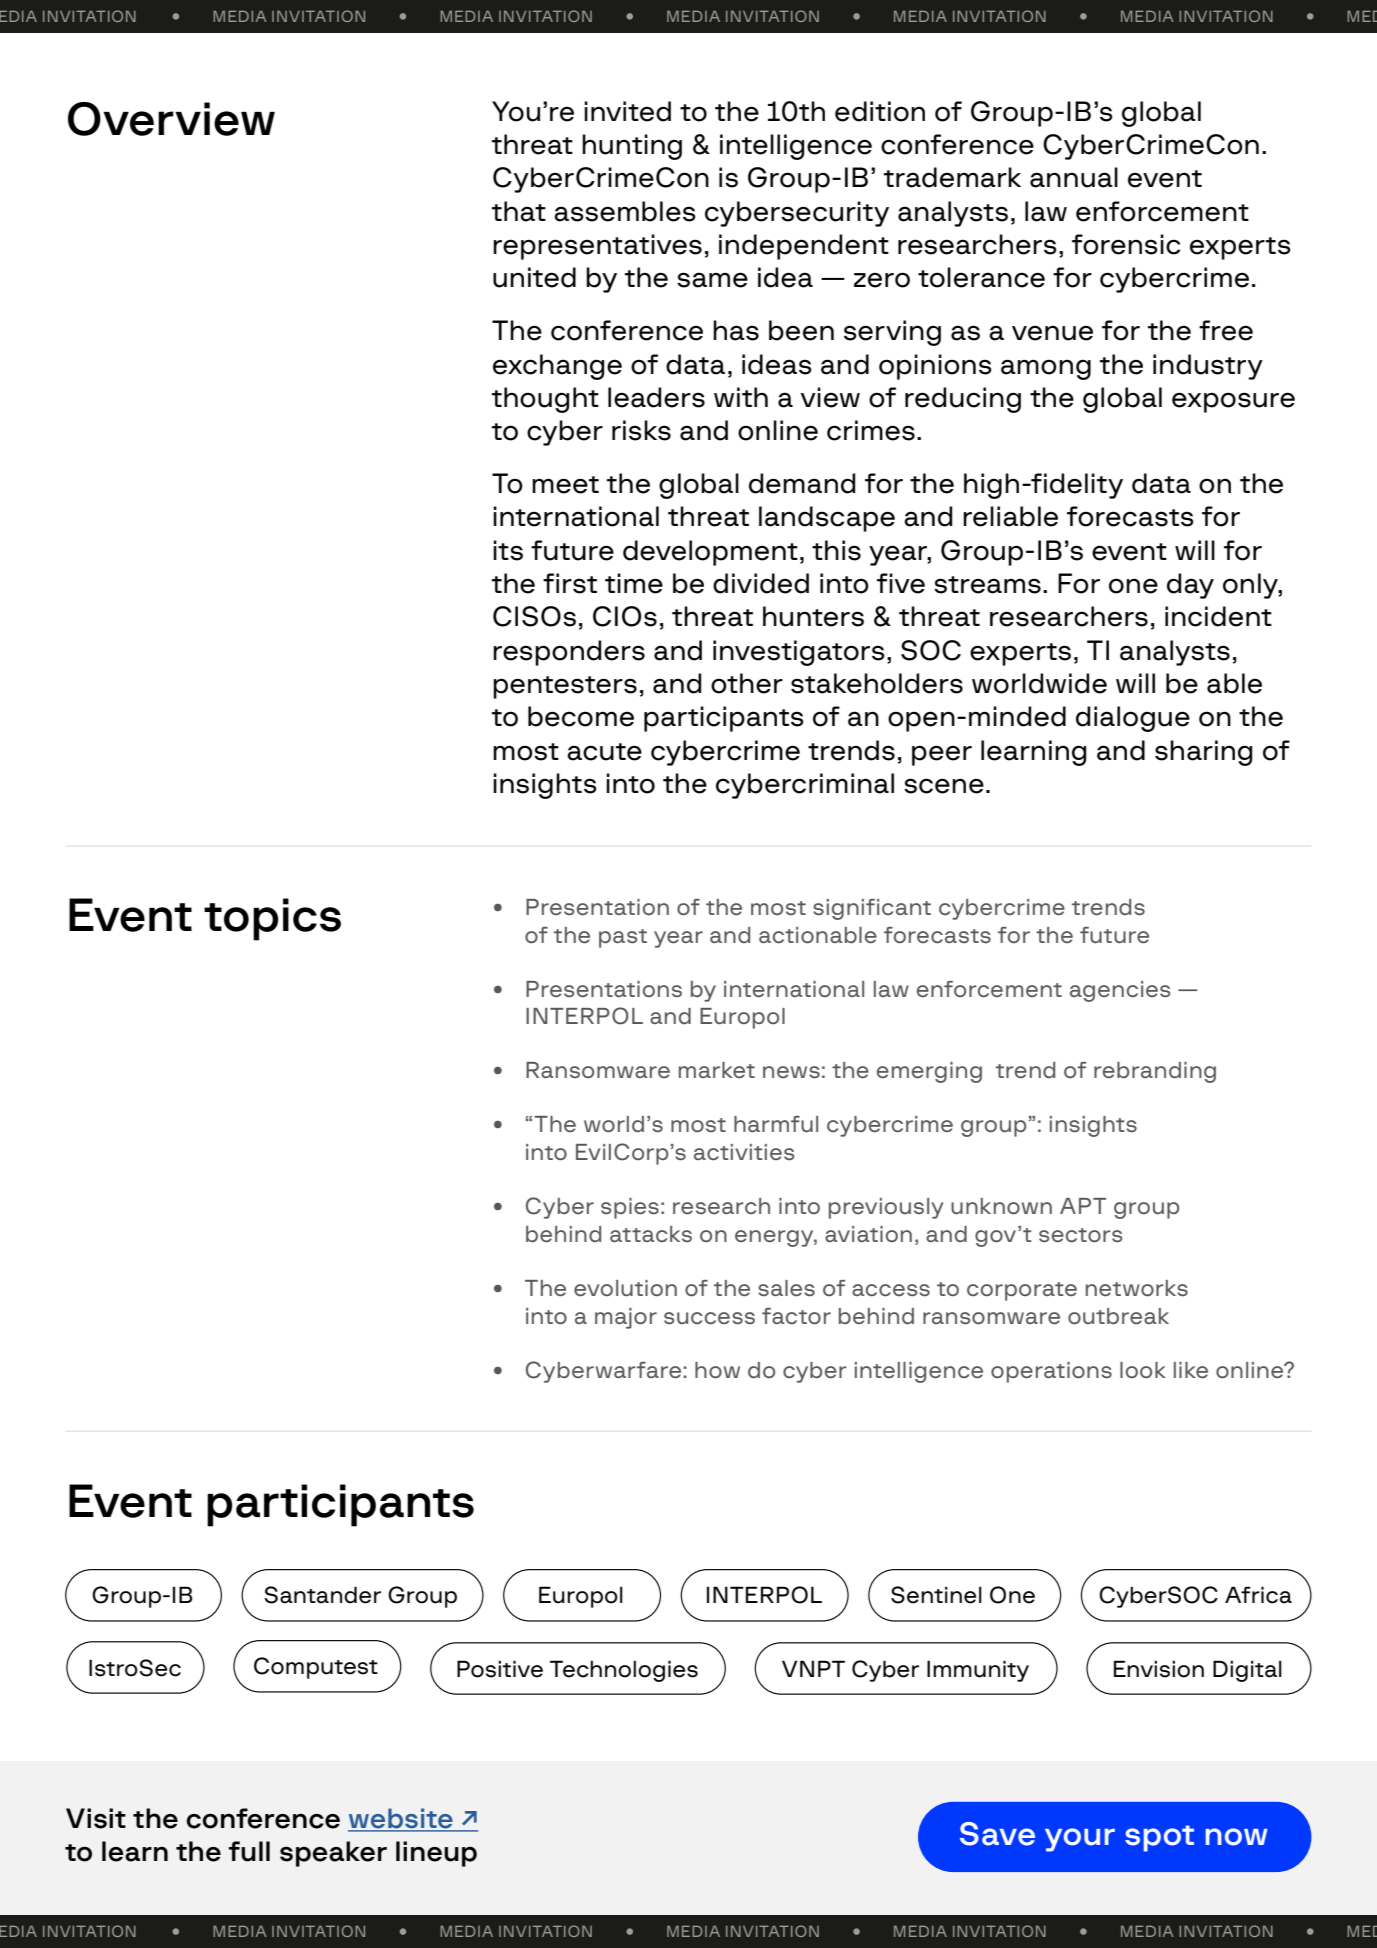 The image size is (1377, 1948). What do you see at coordinates (1083, 1206) in the image?
I see `APT` at bounding box center [1083, 1206].
